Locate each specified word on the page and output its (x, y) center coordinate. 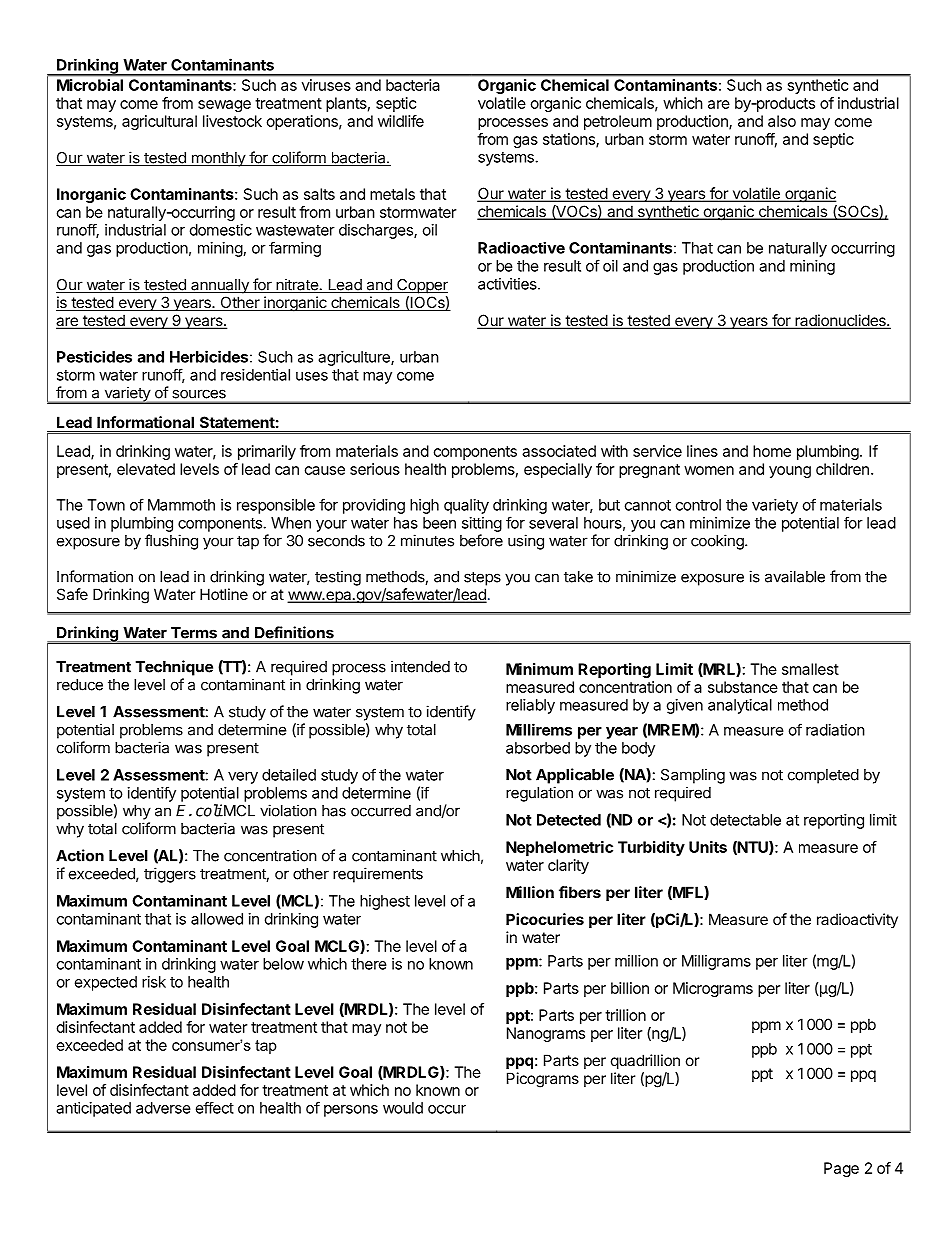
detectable (745, 820)
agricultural (159, 122)
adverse (163, 1108)
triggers (170, 875)
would (403, 1108)
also (782, 121)
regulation (539, 794)
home (772, 451)
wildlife (401, 121)
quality (466, 506)
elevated (146, 469)
